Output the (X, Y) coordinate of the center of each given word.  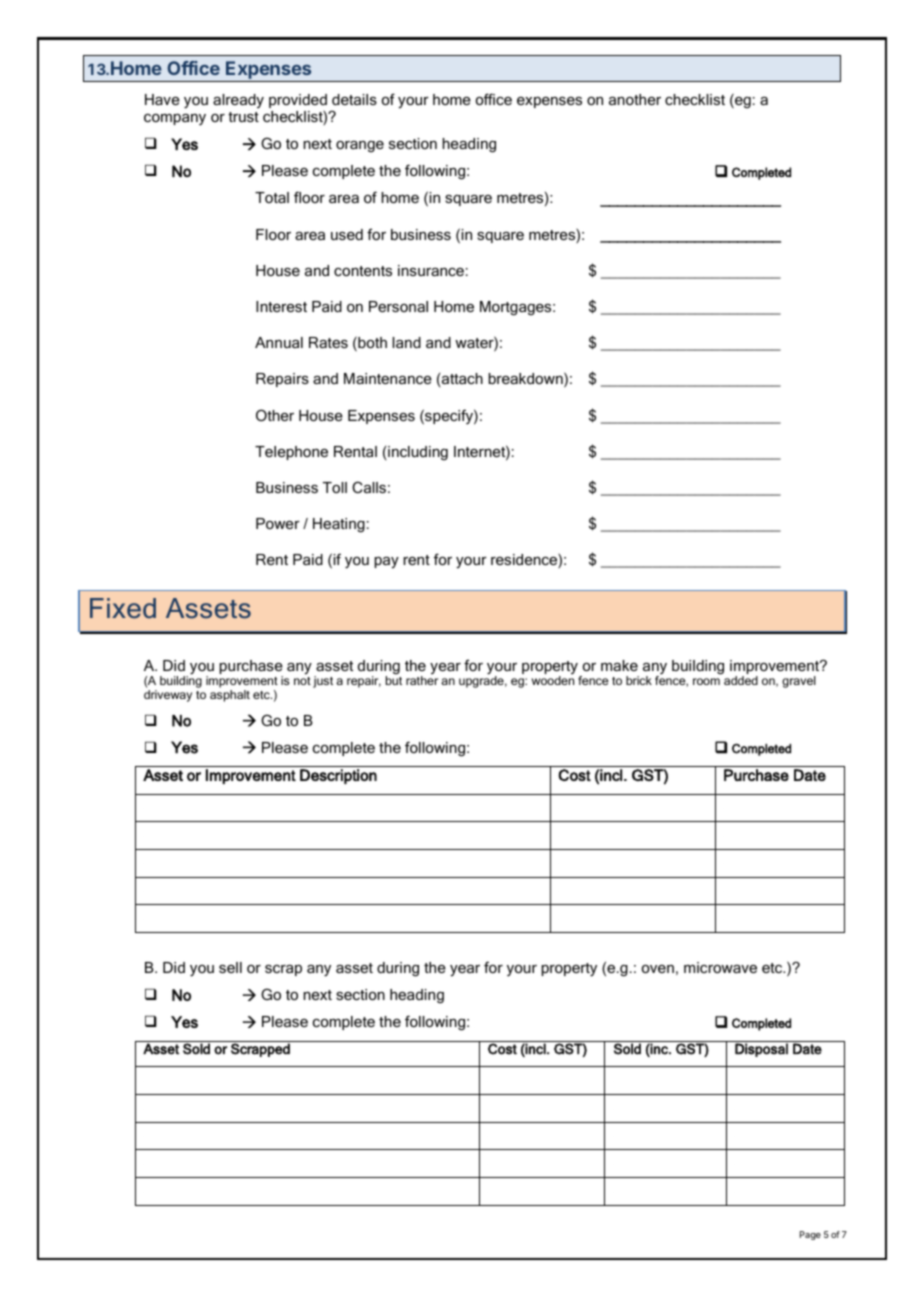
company (175, 120)
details (354, 99)
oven (658, 969)
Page (810, 1235)
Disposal (761, 1049)
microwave (720, 967)
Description (338, 776)
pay (386, 563)
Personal (398, 306)
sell (230, 967)
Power (278, 523)
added (741, 680)
